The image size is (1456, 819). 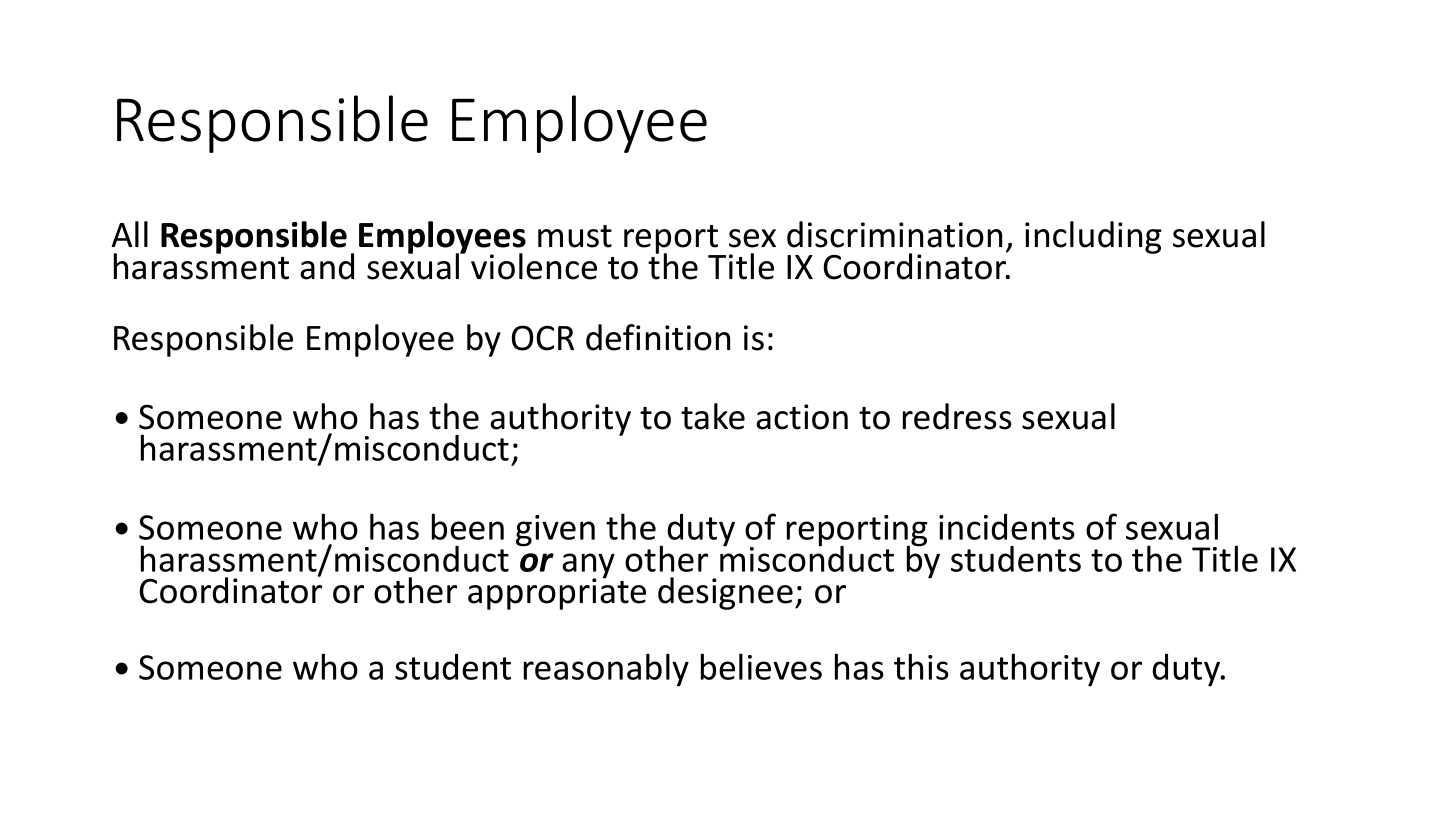 I want to click on reasonably, so click(x=606, y=670).
